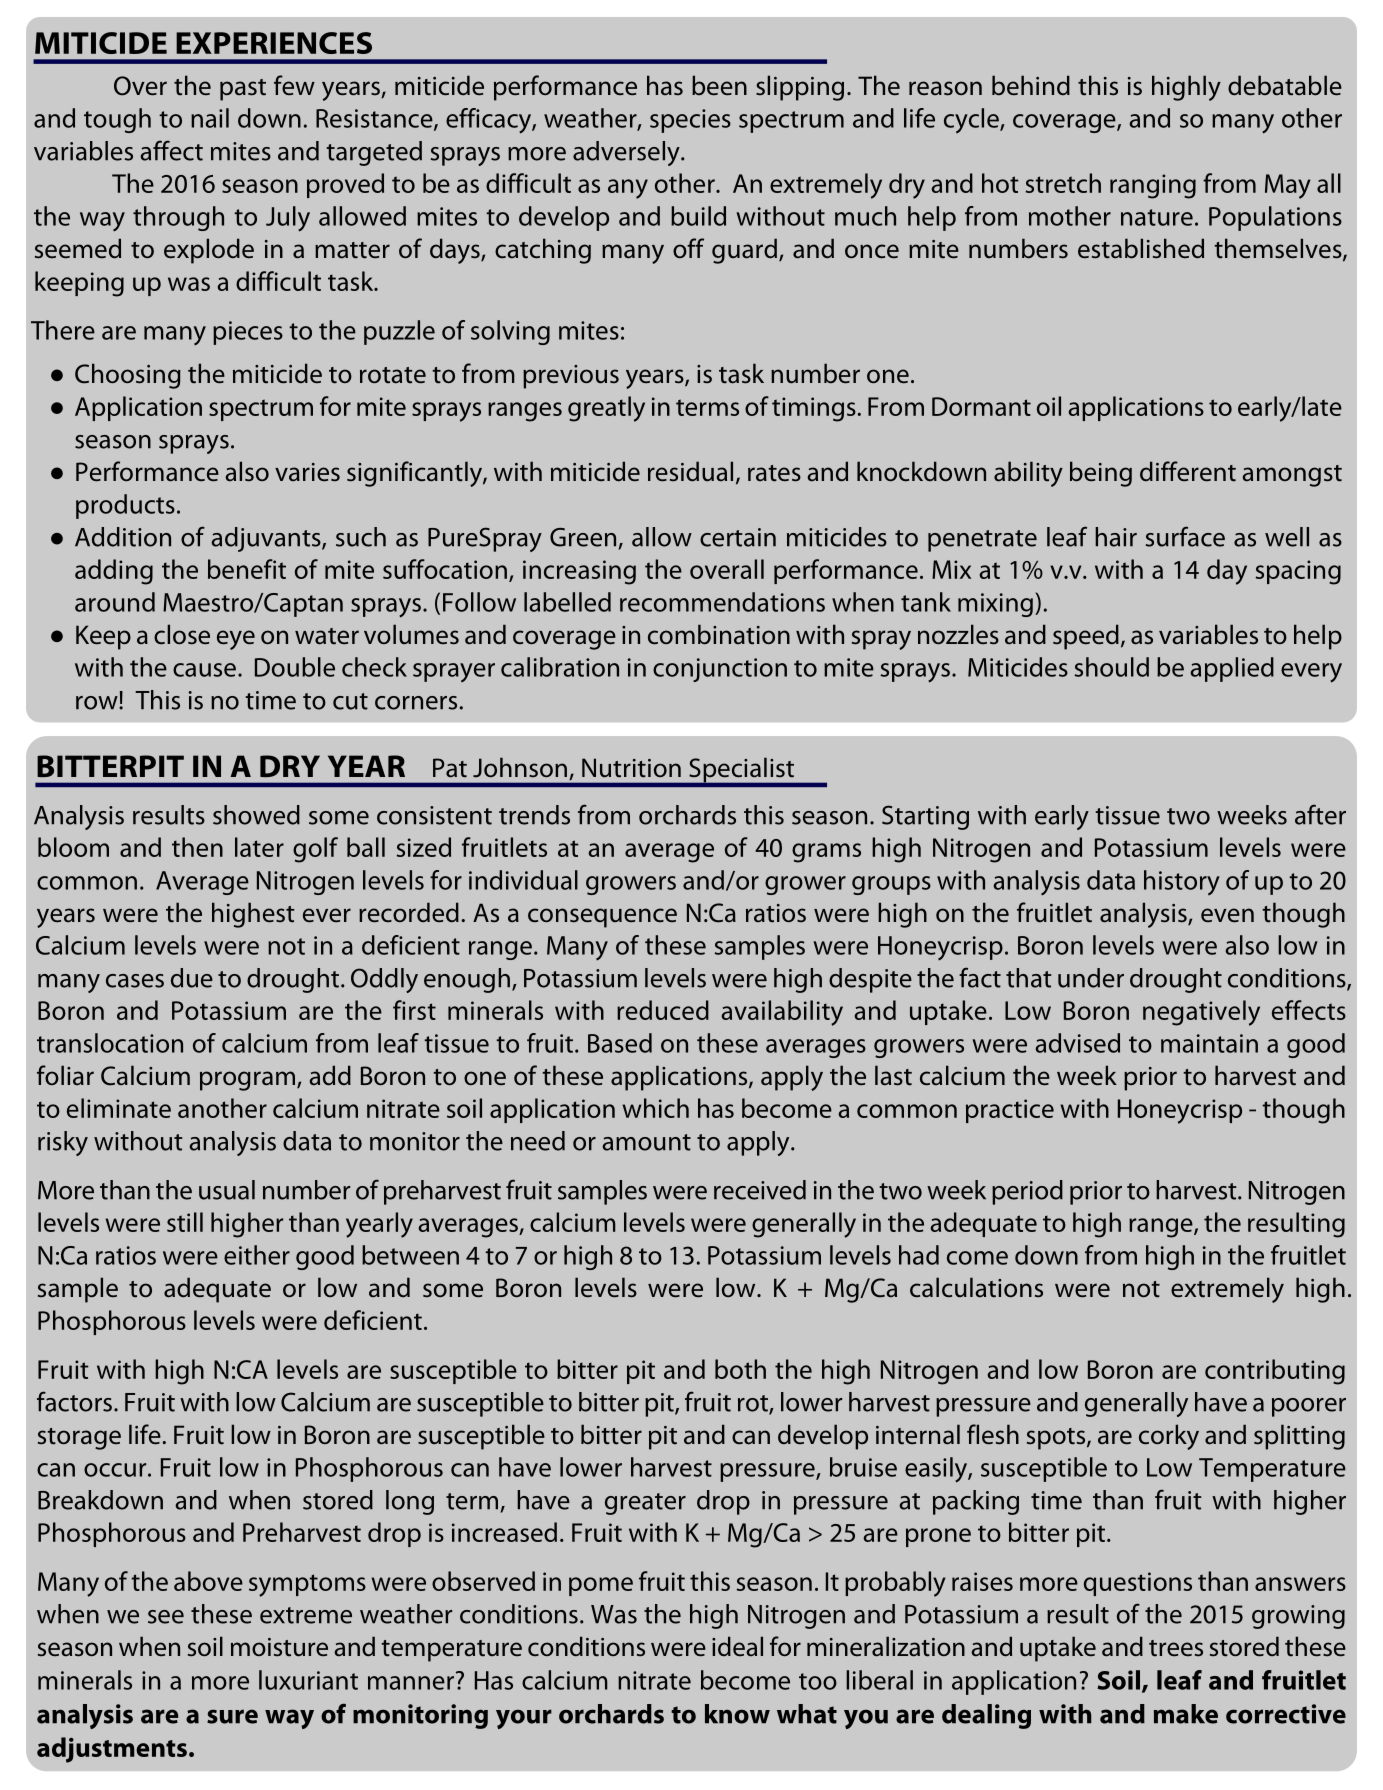 The image size is (1383, 1790). Describe the element at coordinates (1285, 85) in the document. I see `debatable` at that location.
